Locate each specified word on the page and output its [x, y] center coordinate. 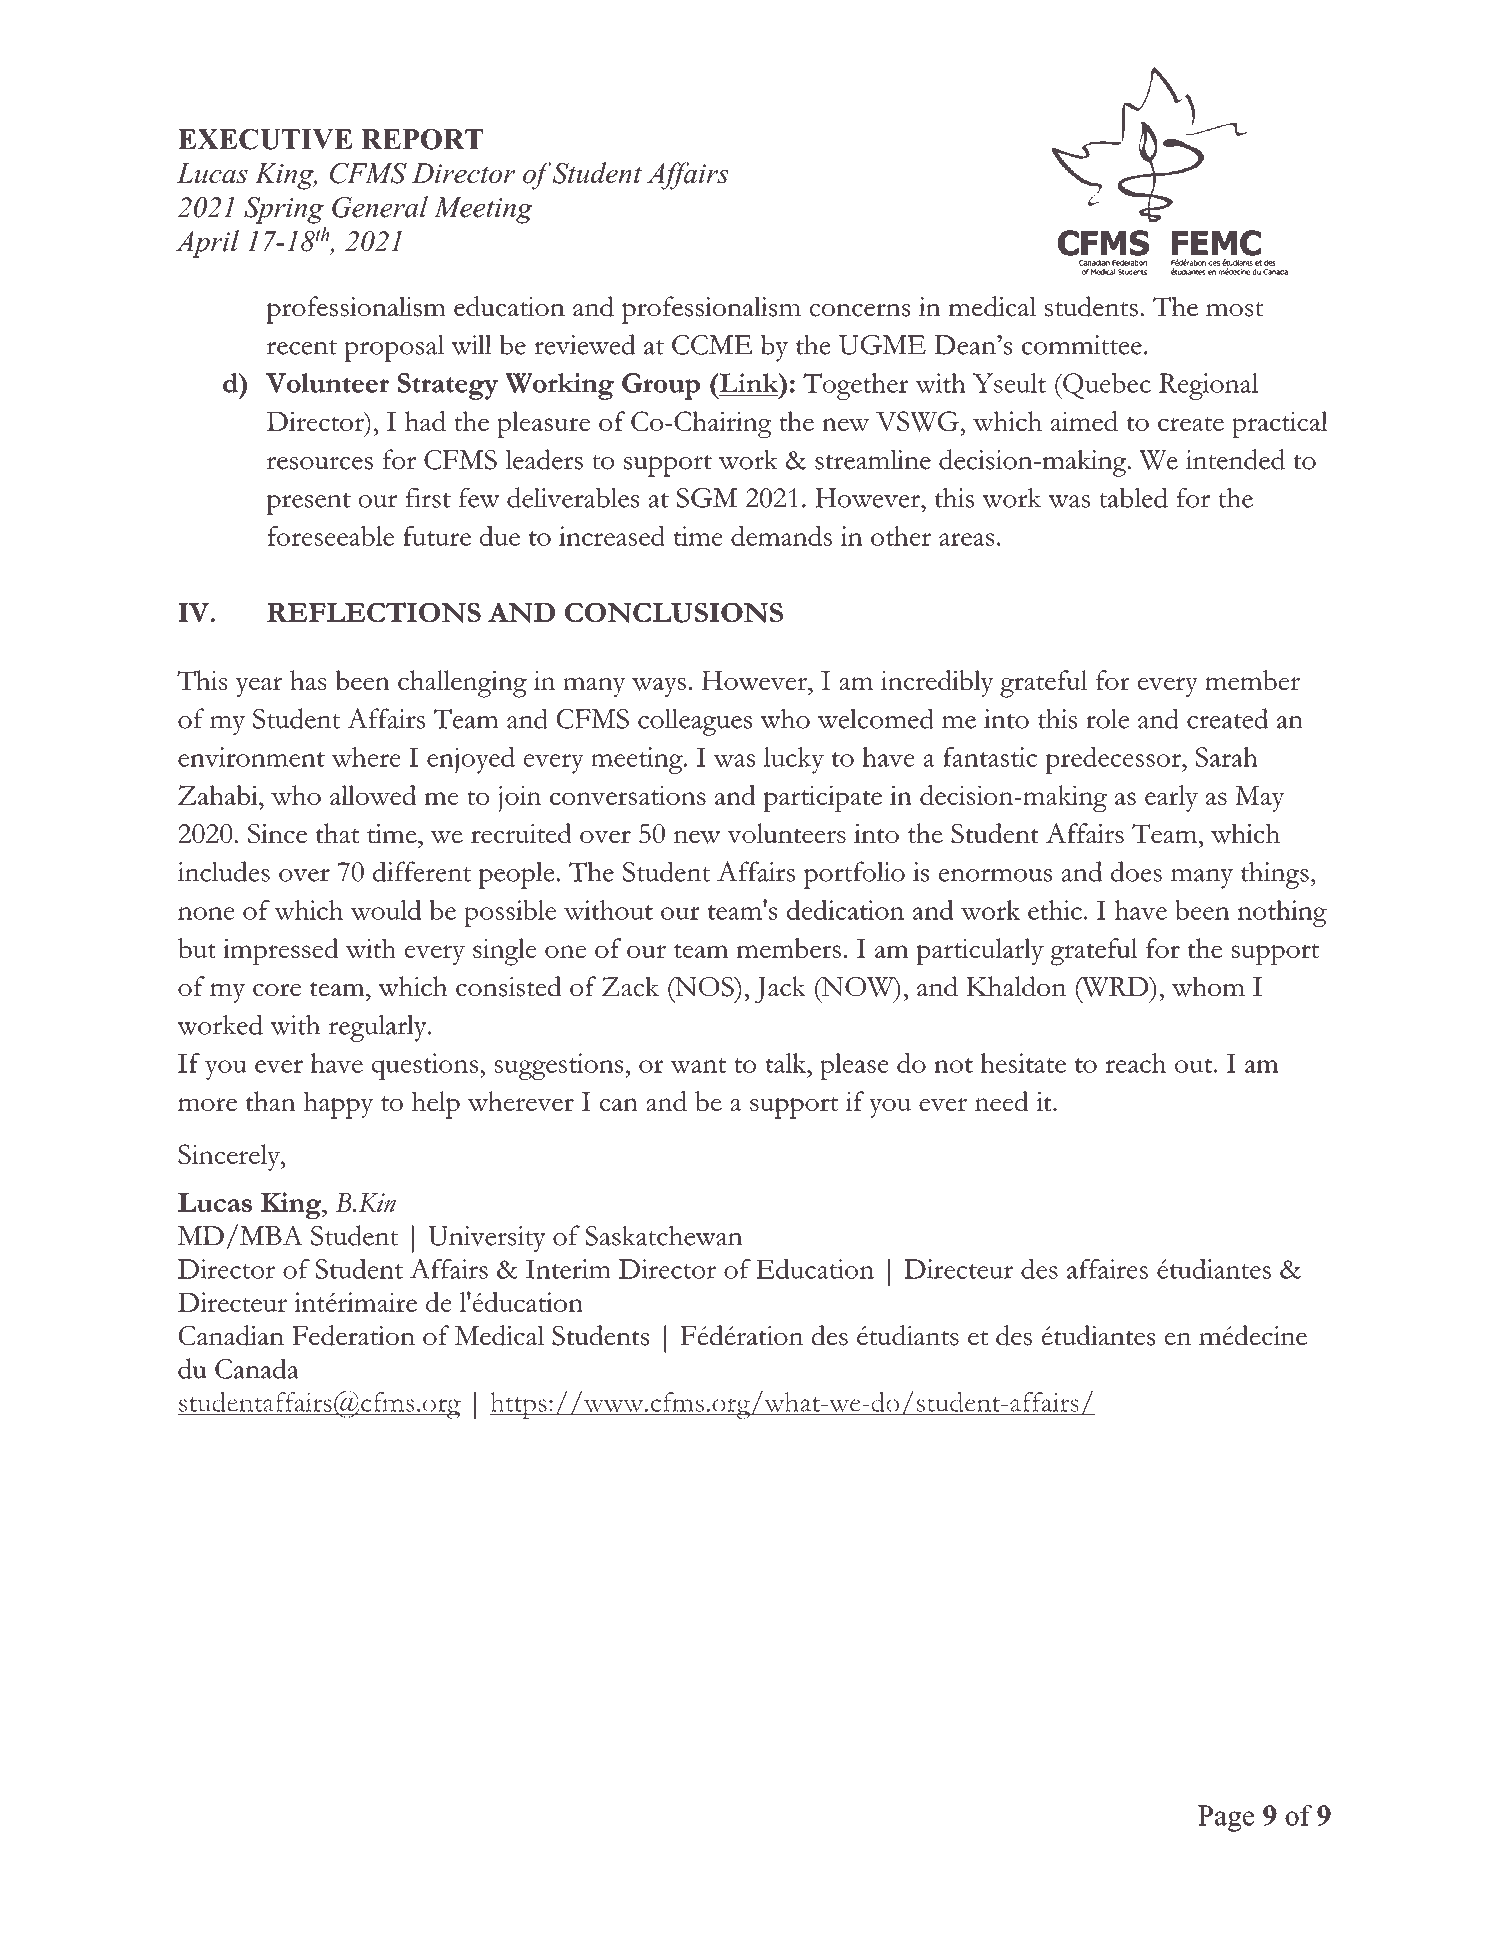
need [1002, 1101]
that [338, 833]
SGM [707, 498]
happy [338, 1105]
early [1171, 798]
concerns [860, 310]
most [1234, 309]
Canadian [231, 1335]
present [308, 504]
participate [822, 798]
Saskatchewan [664, 1235]
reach [1135, 1063]
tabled [1133, 497]
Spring [284, 210]
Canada [257, 1368]
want [698, 1065]
